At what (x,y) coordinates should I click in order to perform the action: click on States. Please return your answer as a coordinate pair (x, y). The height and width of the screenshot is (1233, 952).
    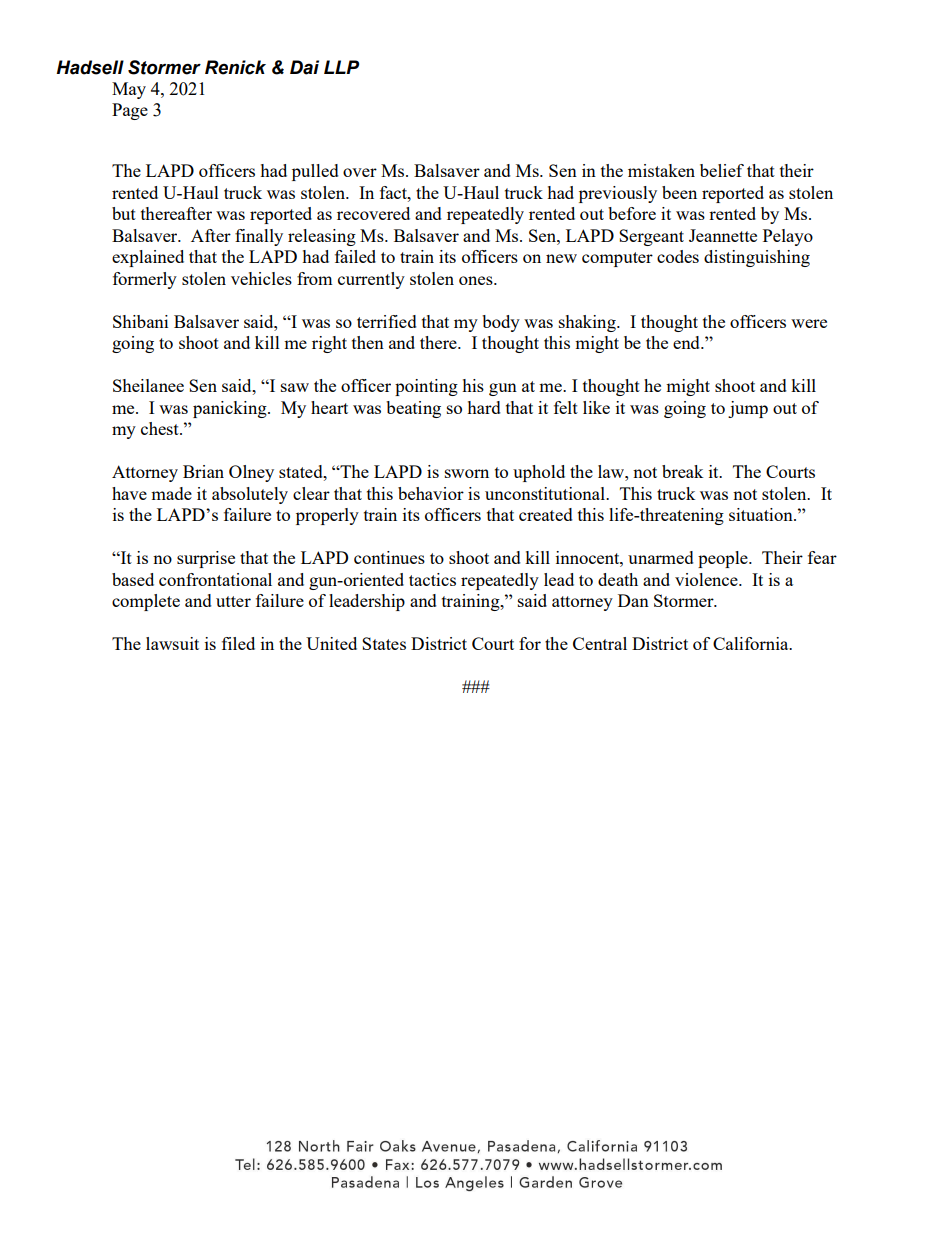
    Looking at the image, I should click on (384, 643).
